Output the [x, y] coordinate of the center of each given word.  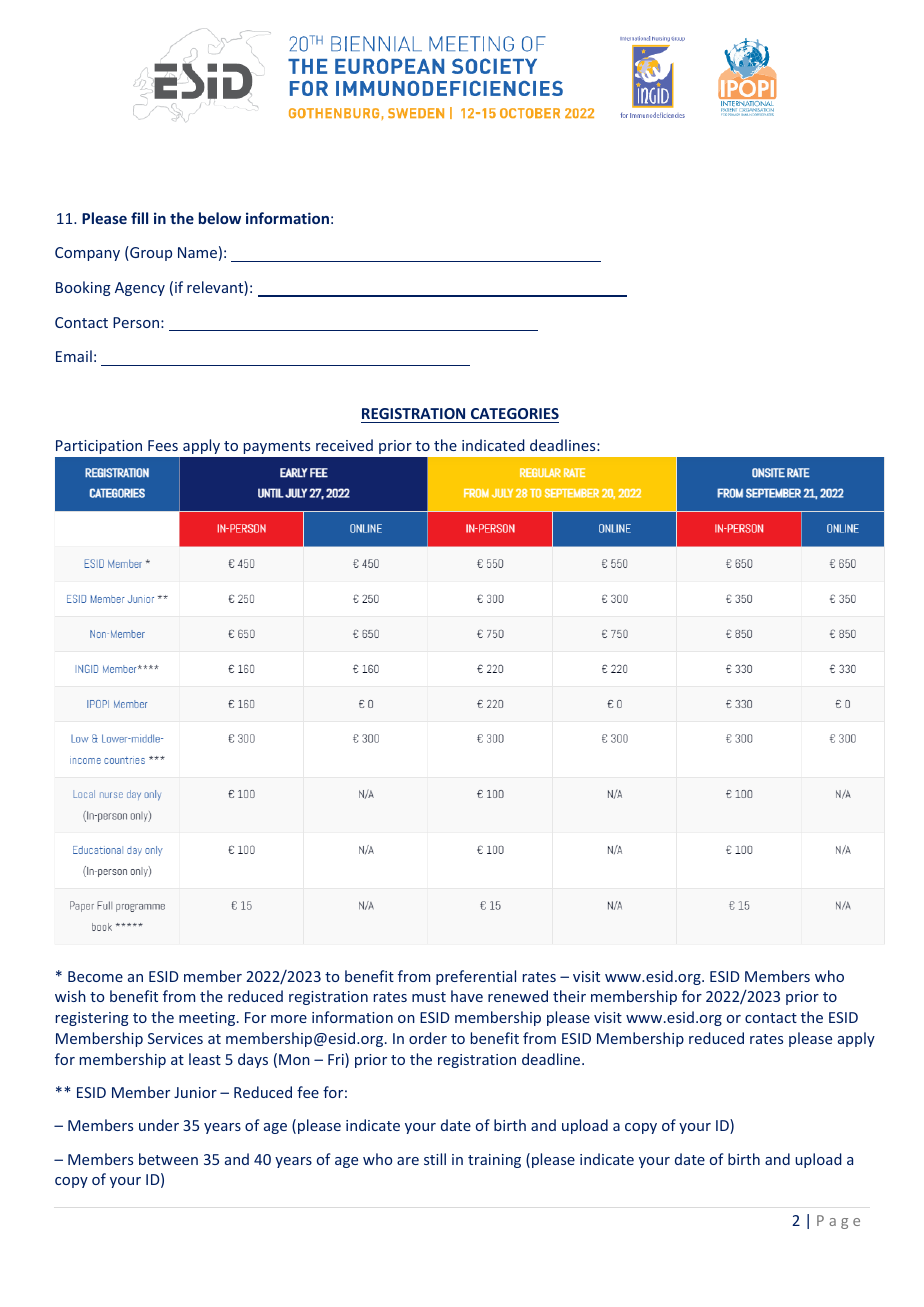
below [220, 218]
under [159, 1125]
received [344, 445]
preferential [476, 977]
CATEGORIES [514, 415]
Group [150, 253]
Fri [337, 1060]
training [494, 1161]
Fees [163, 445]
